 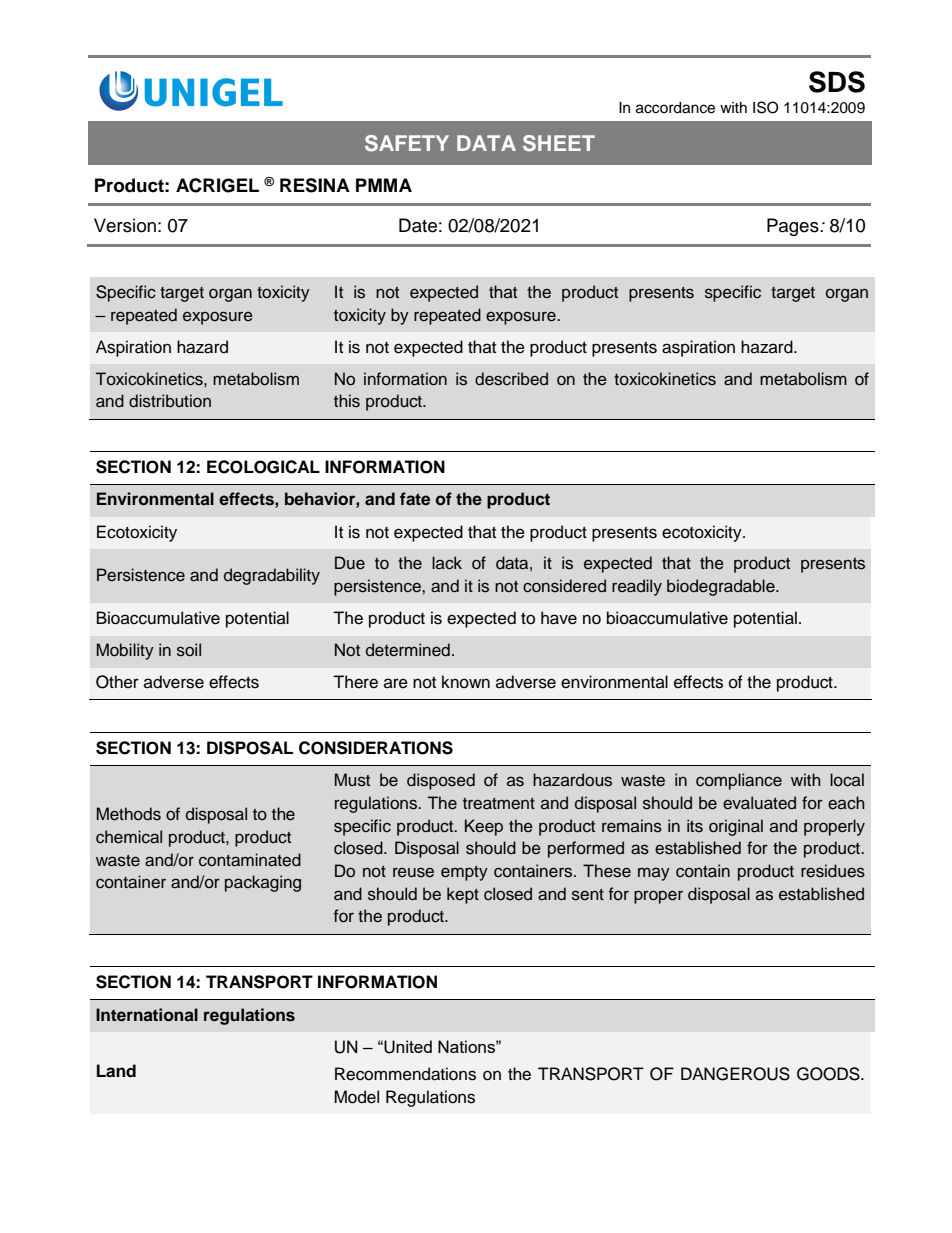 I want to click on biodegradable, so click(x=722, y=587).
